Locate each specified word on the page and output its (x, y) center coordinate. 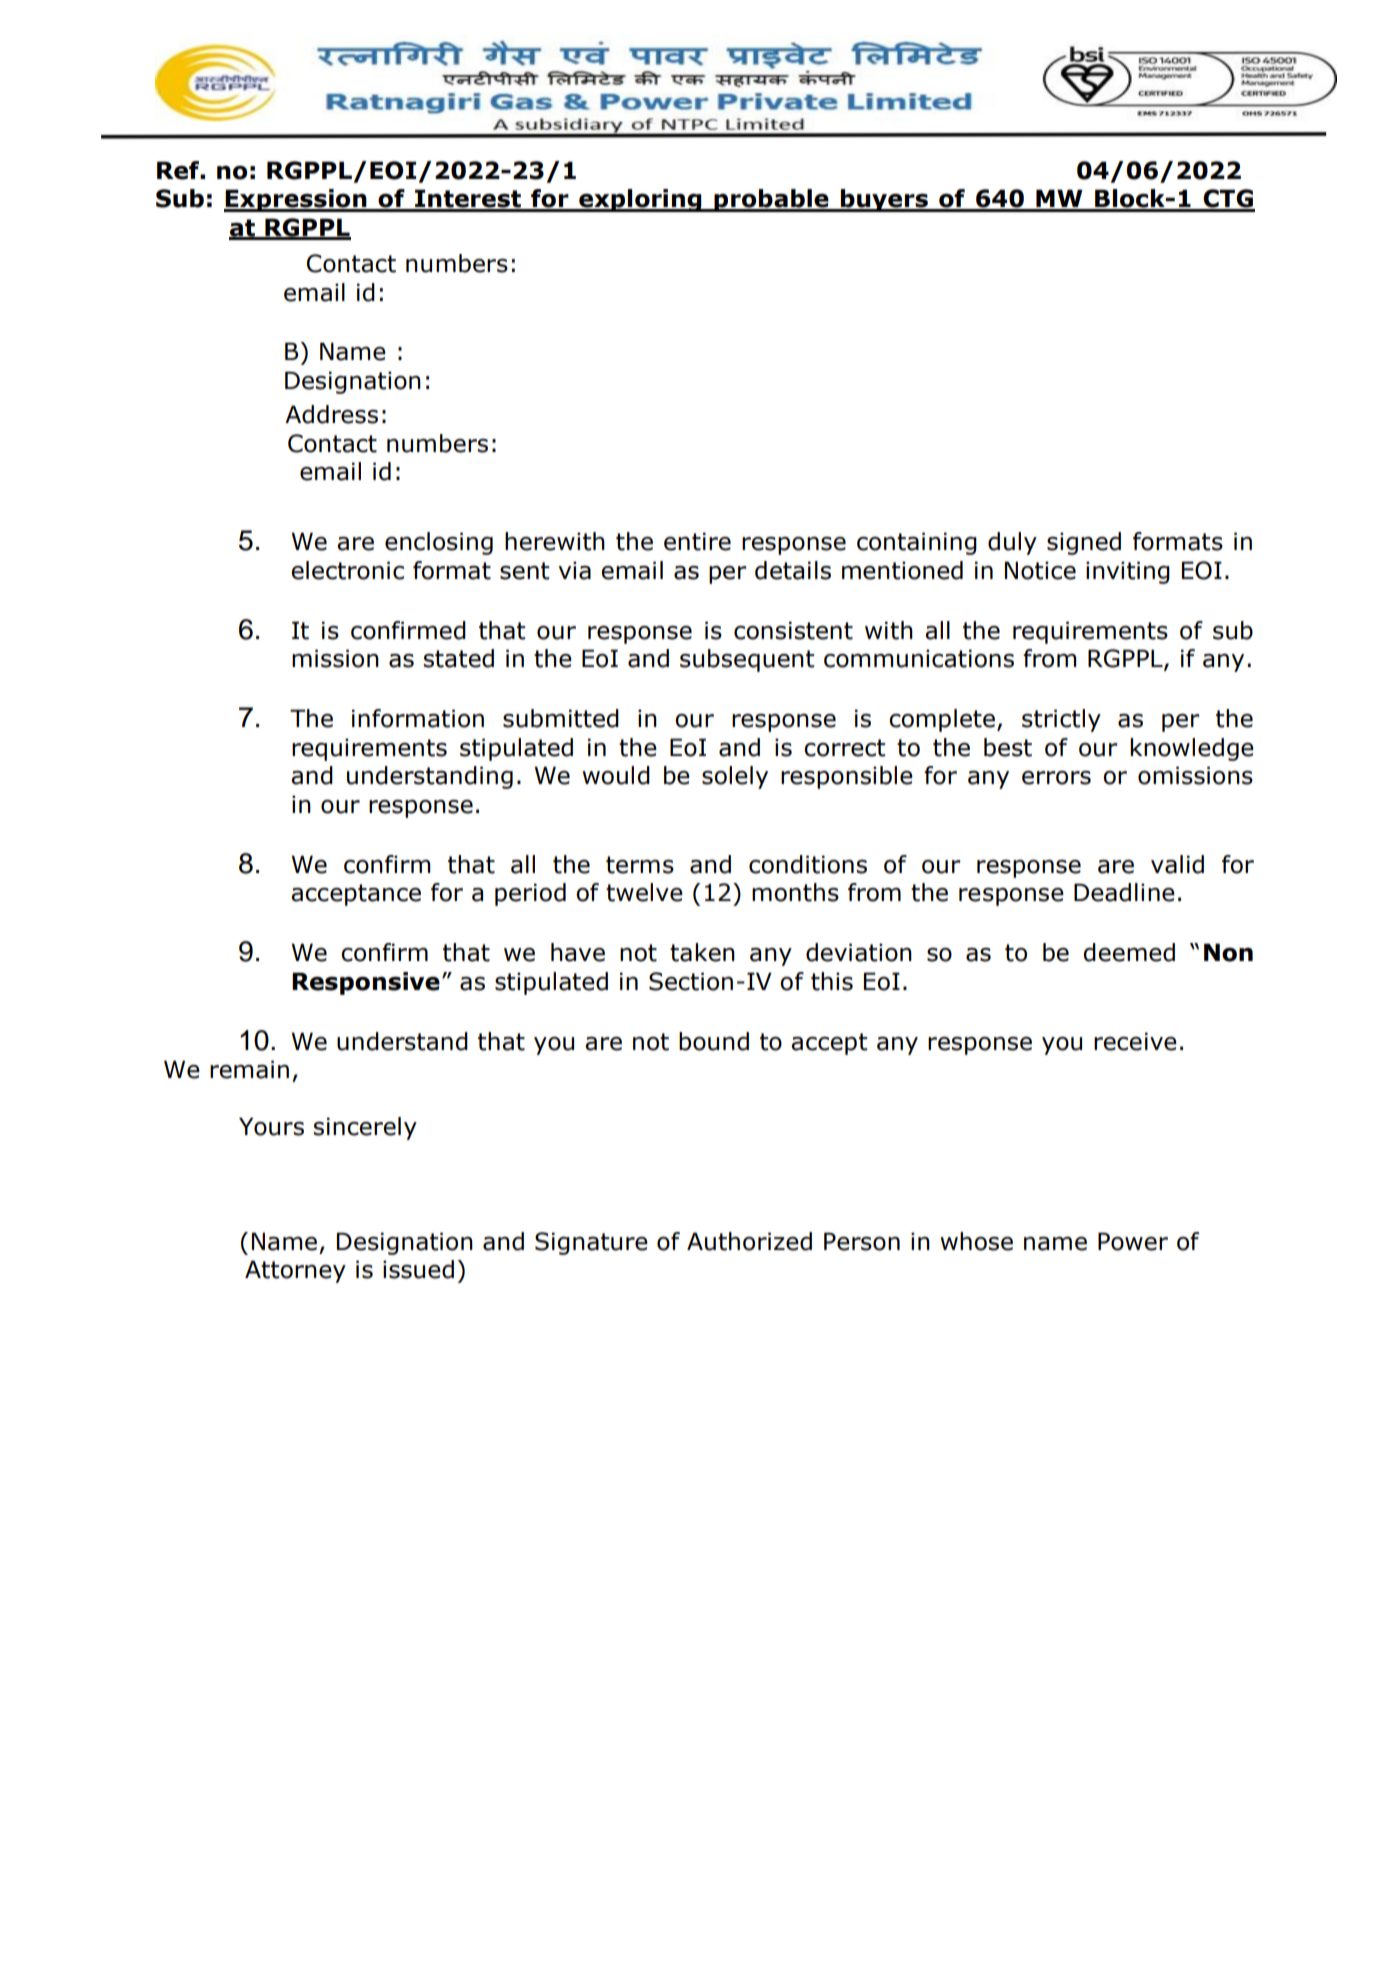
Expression (296, 200)
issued (418, 1269)
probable (771, 200)
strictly (1061, 720)
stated (458, 658)
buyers (884, 200)
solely (735, 777)
